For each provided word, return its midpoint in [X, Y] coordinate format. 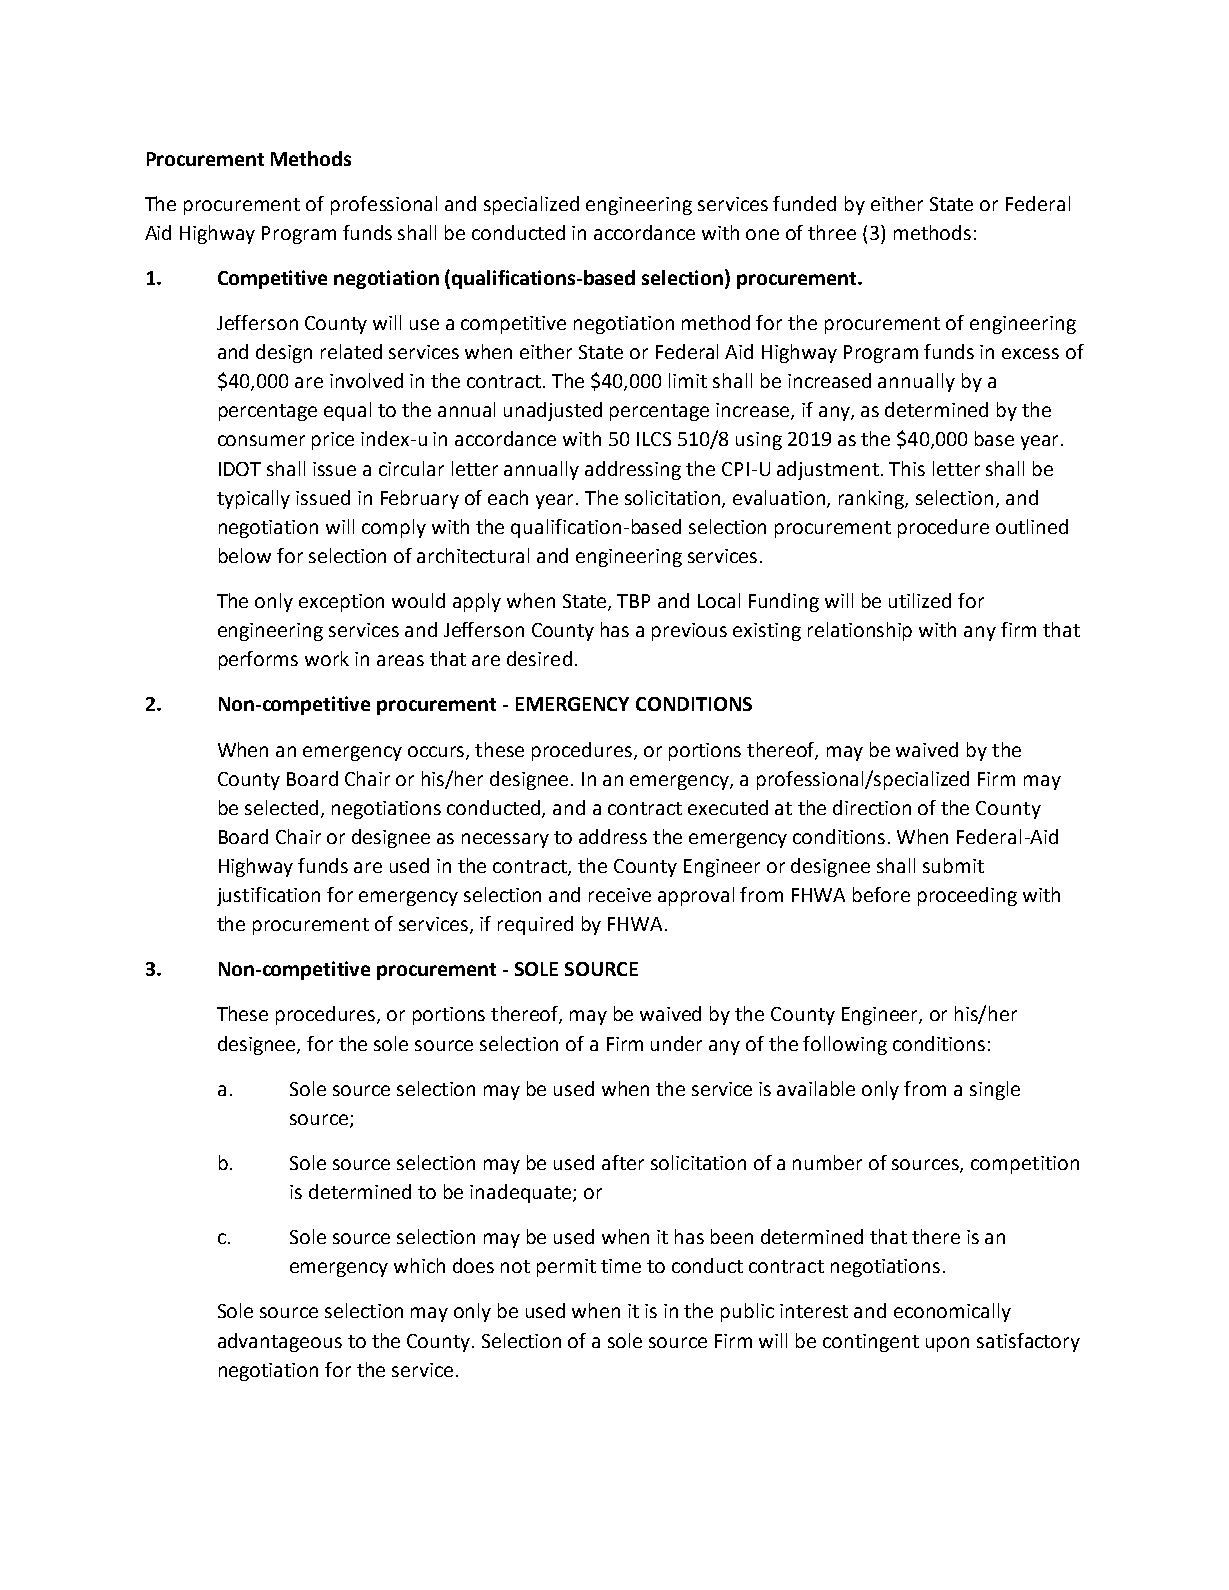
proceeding [967, 896]
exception [341, 603]
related [351, 351]
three [832, 232]
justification [268, 896]
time [621, 1266]
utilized [920, 600]
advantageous [280, 1342]
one [762, 234]
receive [620, 895]
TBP [633, 601]
